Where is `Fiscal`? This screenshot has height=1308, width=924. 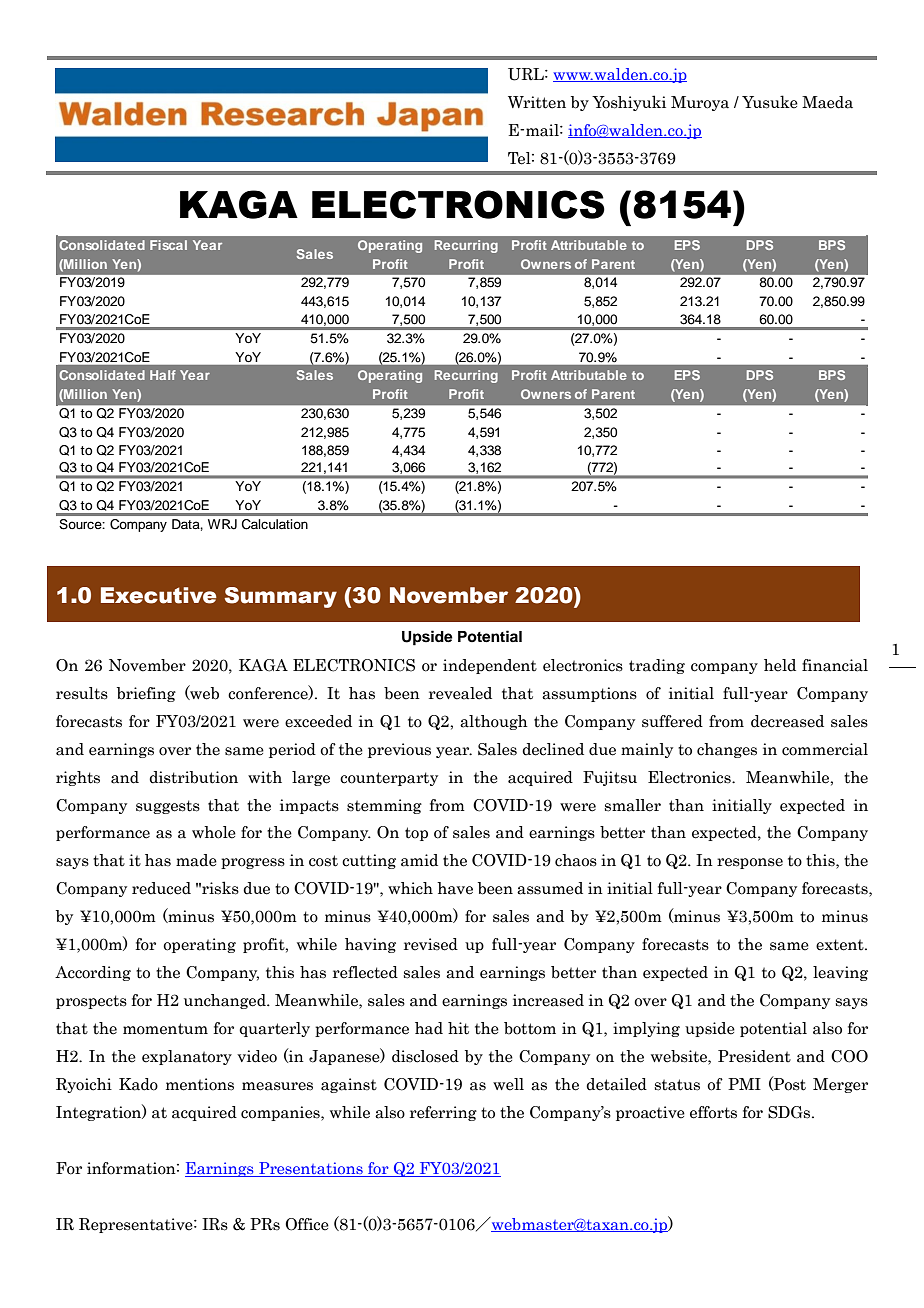
Fiscal is located at coordinates (168, 245).
